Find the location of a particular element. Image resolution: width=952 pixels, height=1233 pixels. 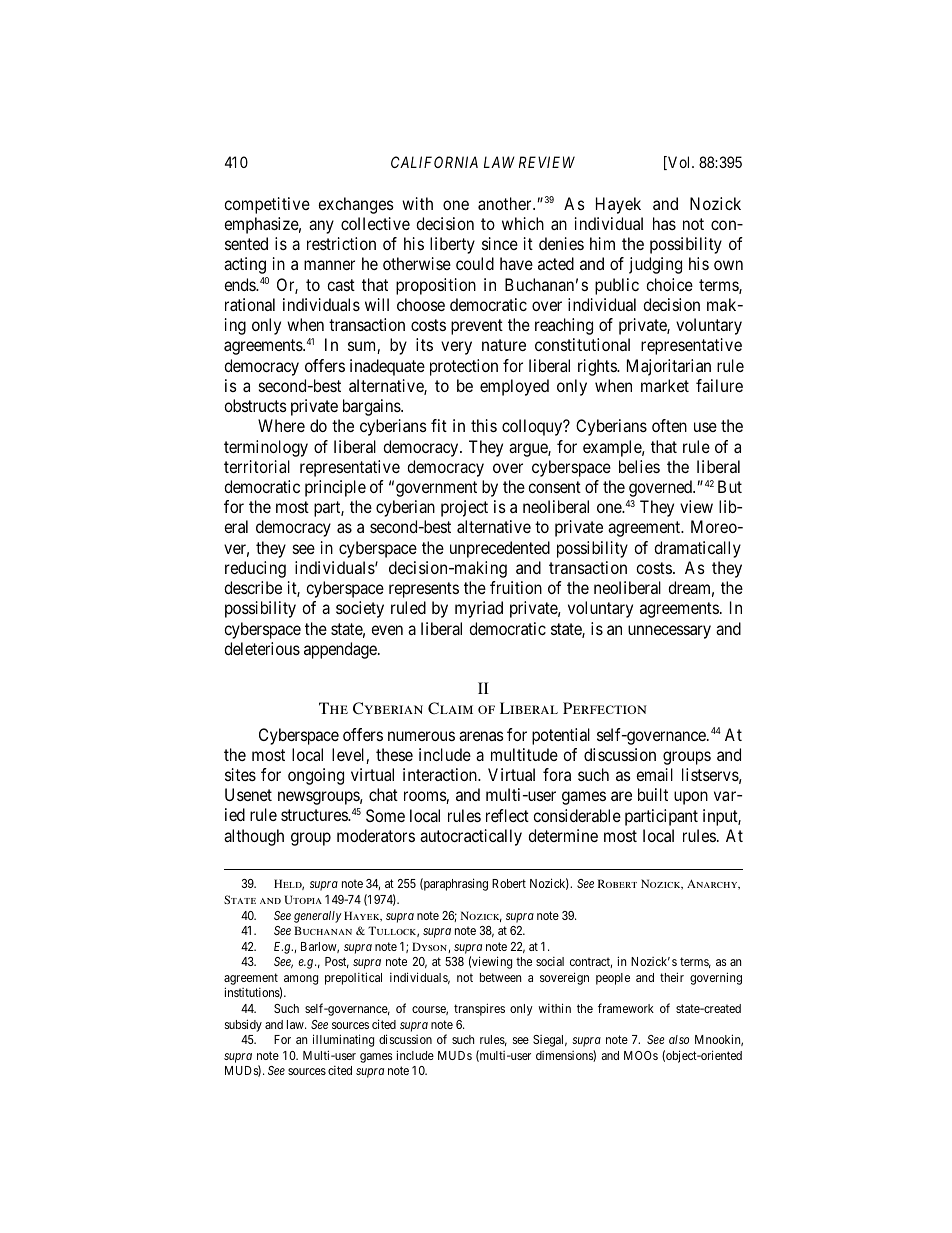

market is located at coordinates (665, 385).
